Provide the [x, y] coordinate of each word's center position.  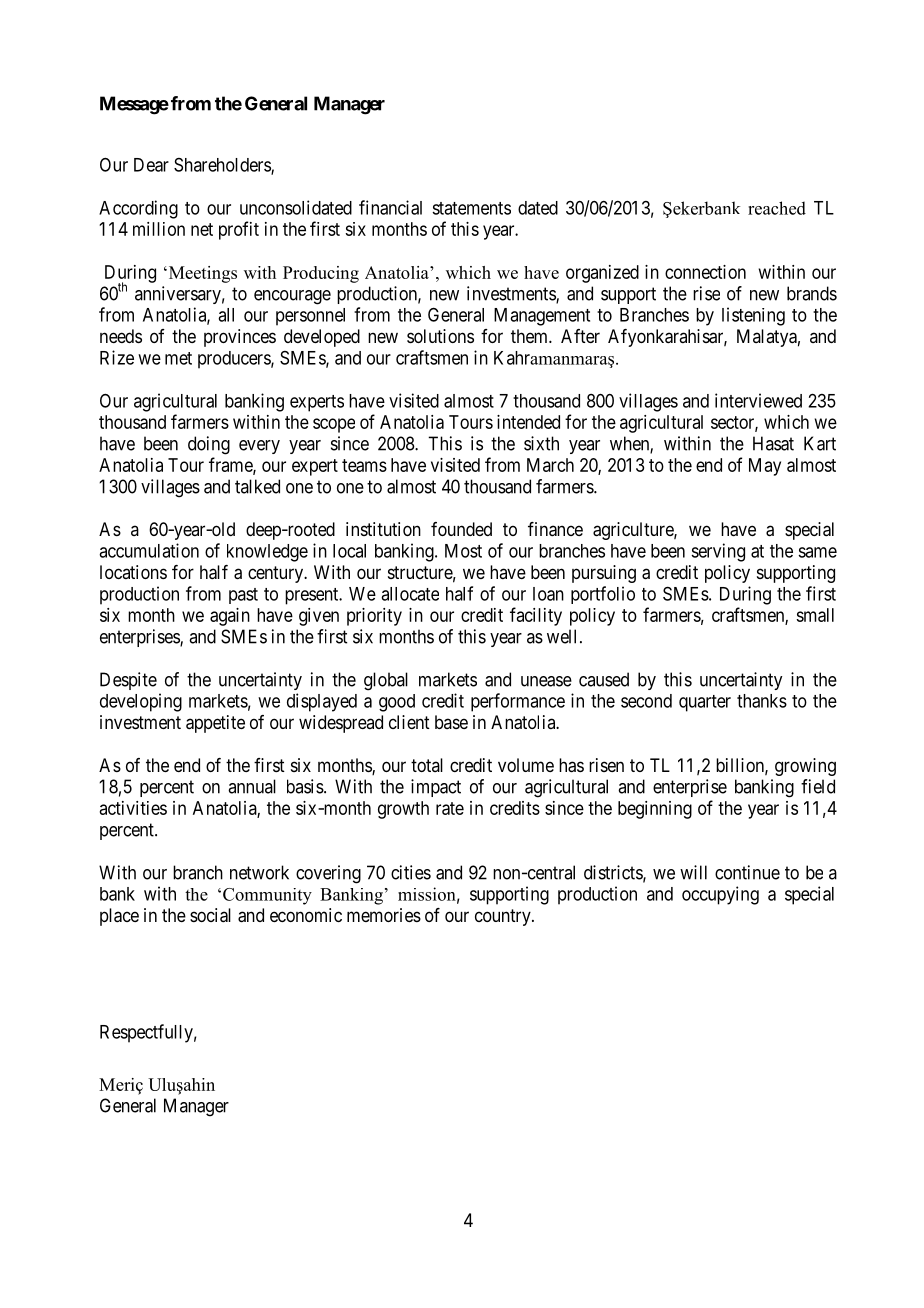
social [210, 915]
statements [471, 208]
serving [718, 552]
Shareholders [223, 166]
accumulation [149, 550]
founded [461, 529]
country [504, 917]
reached [777, 208]
